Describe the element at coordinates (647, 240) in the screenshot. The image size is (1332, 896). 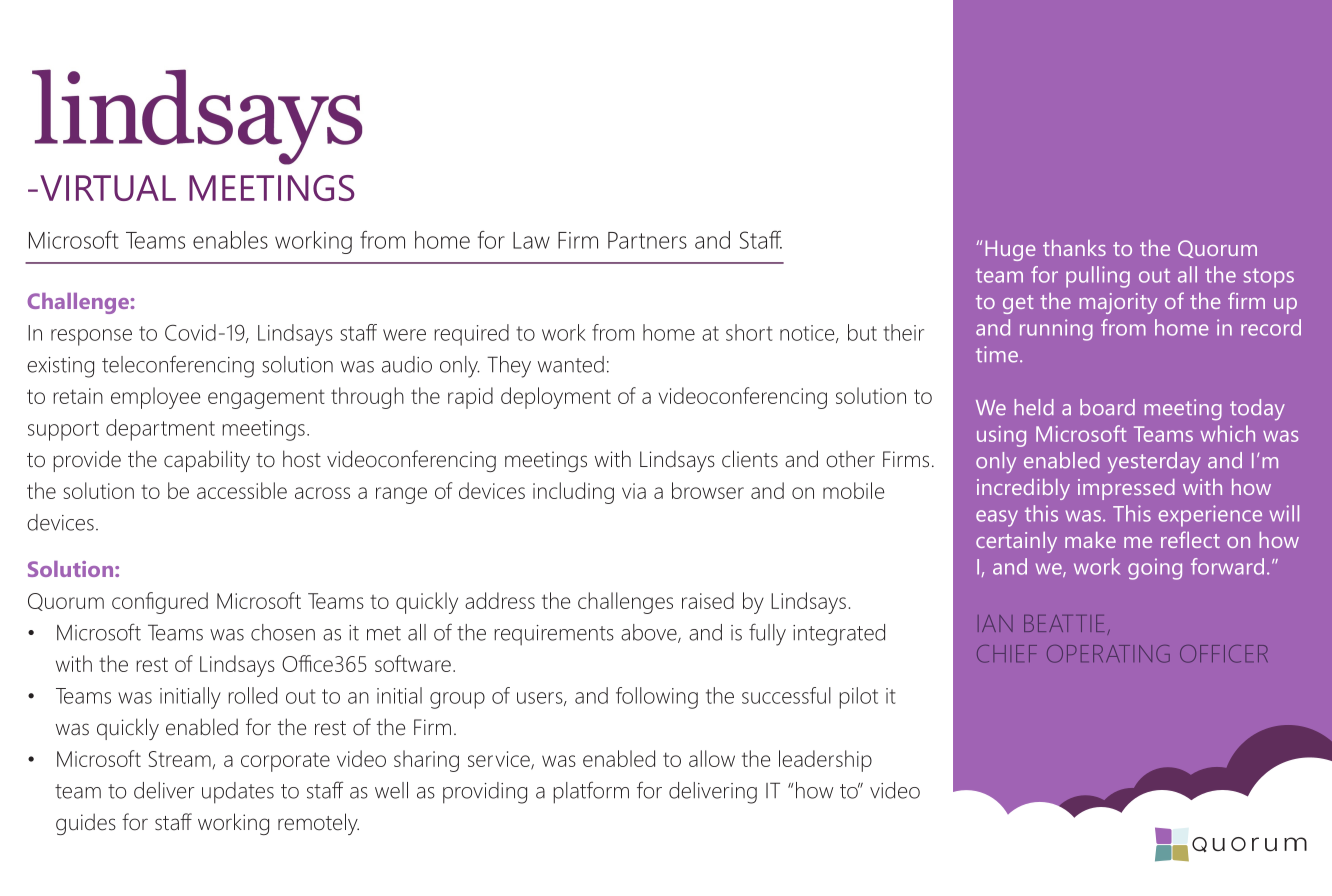
I see `Partners` at that location.
